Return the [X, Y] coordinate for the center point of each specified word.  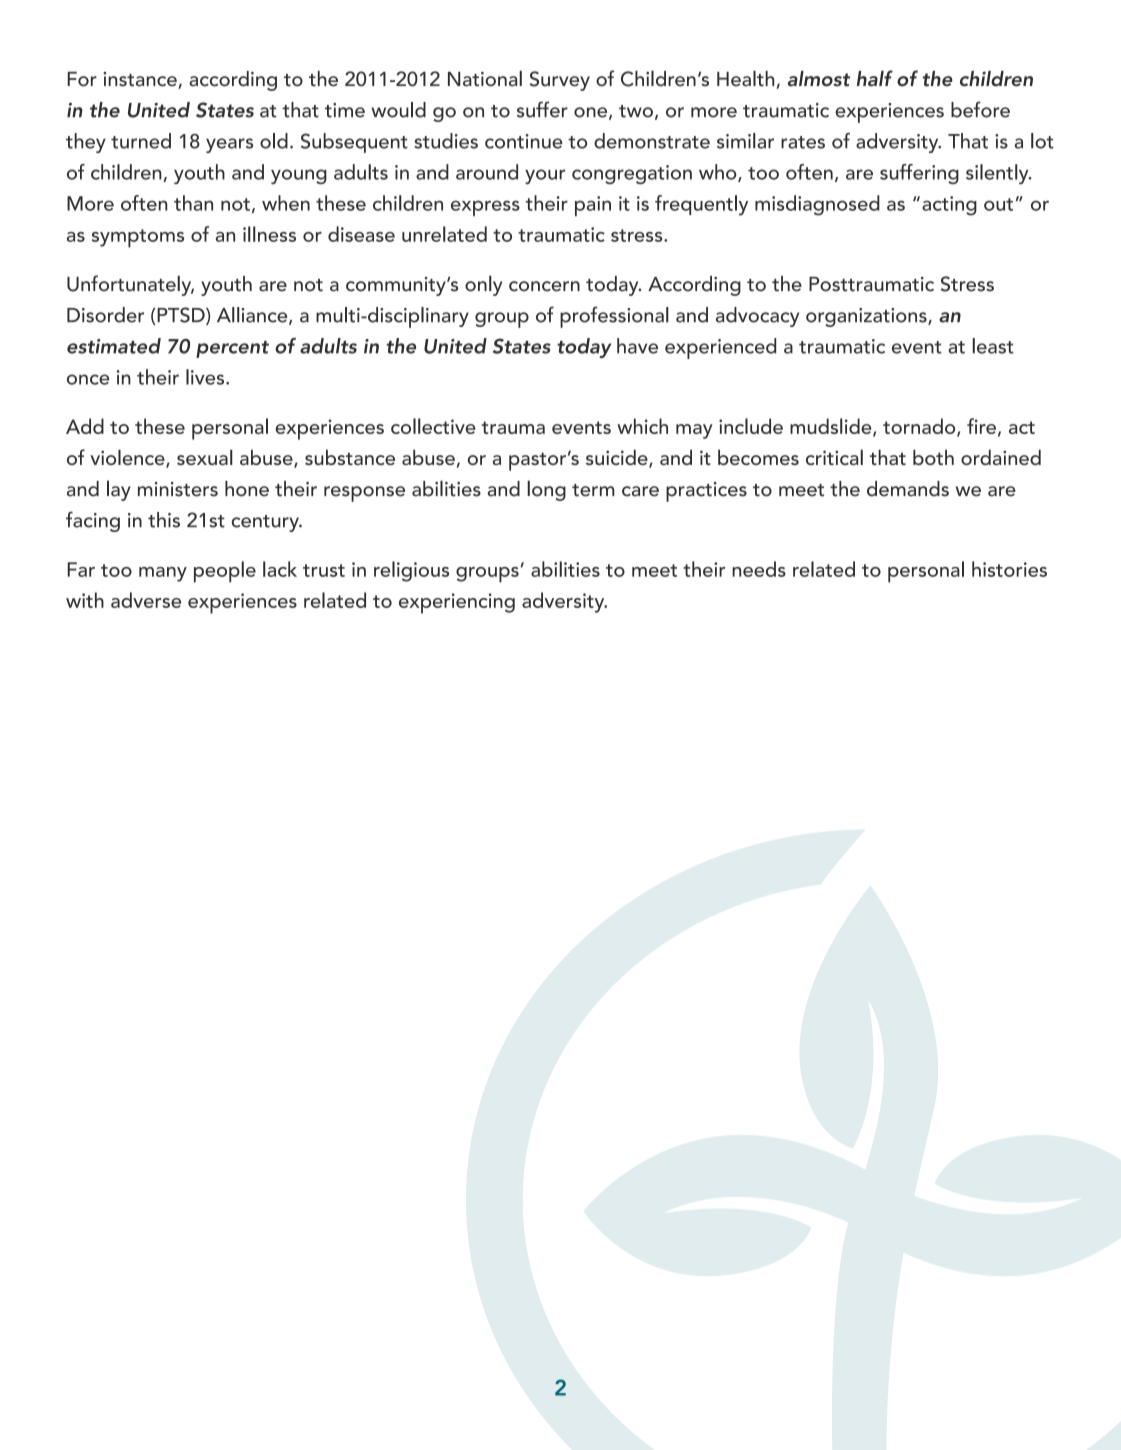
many [163, 574]
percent [232, 349]
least [993, 346]
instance [141, 80]
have [637, 346]
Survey [560, 81]
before [980, 109]
